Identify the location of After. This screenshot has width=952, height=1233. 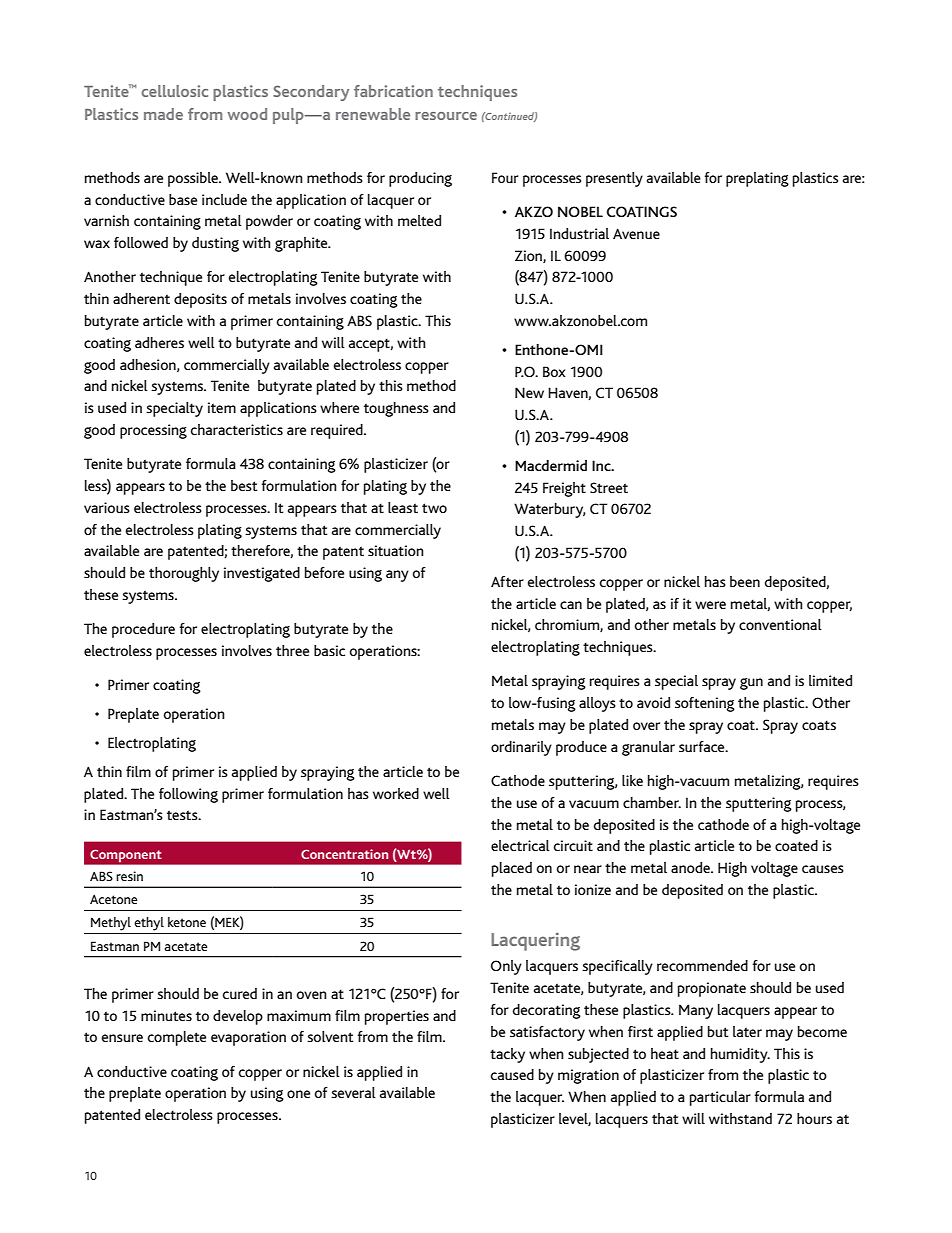
(507, 581).
